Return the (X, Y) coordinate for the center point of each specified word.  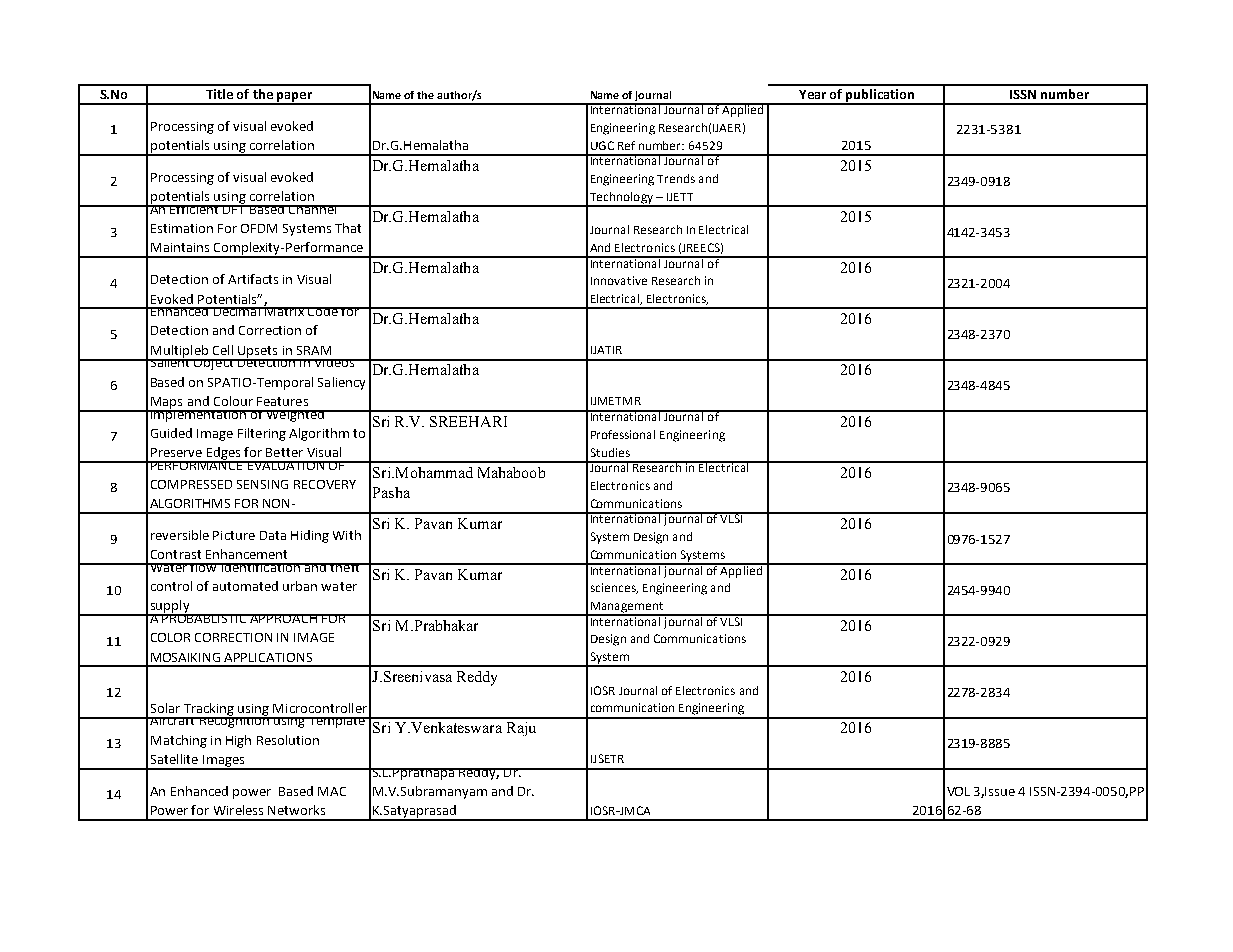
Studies (610, 452)
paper (294, 98)
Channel (313, 209)
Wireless (238, 810)
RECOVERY (325, 484)
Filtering (262, 434)
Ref (626, 145)
